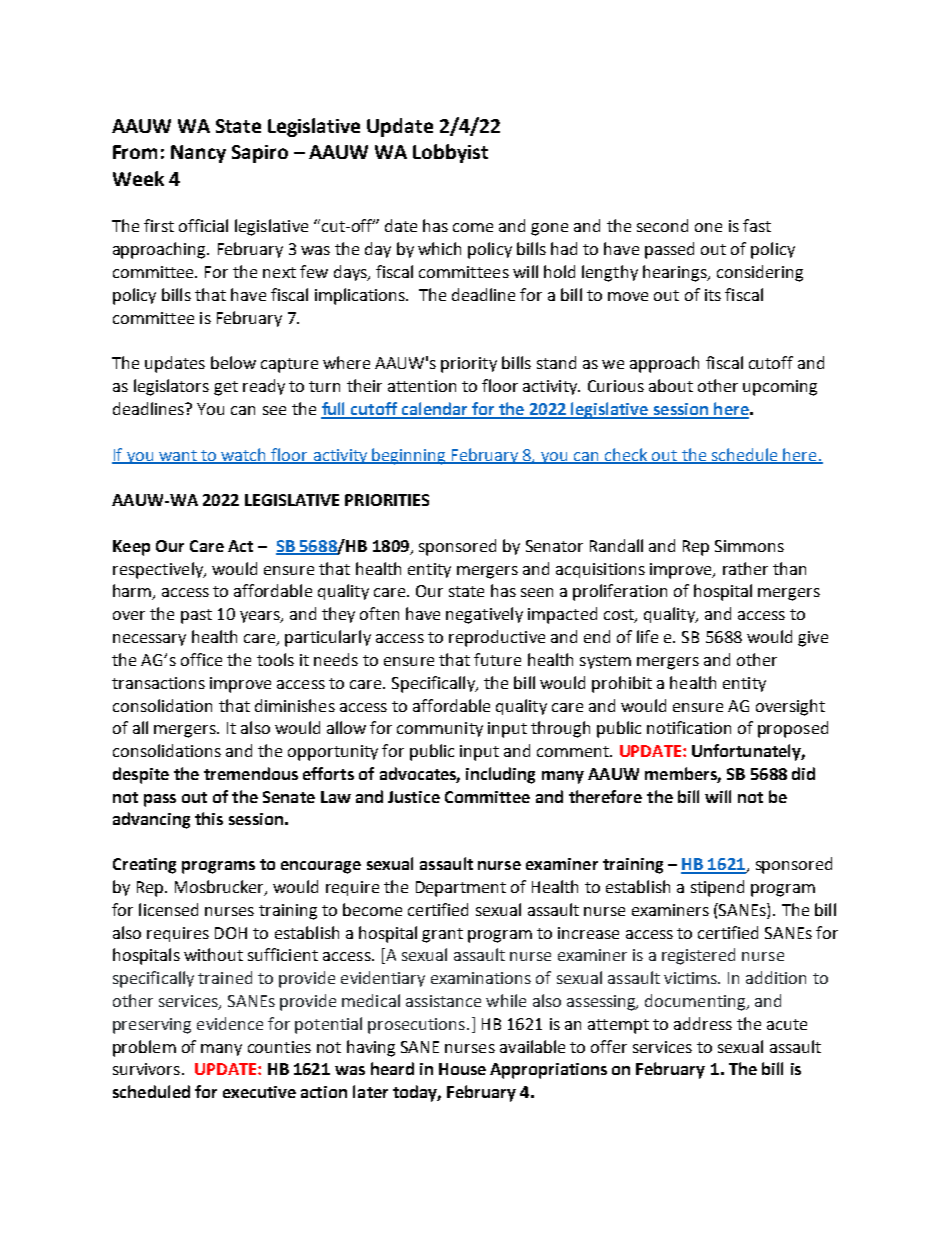  What do you see at coordinates (757, 225) in the page?
I see `fast` at bounding box center [757, 225].
